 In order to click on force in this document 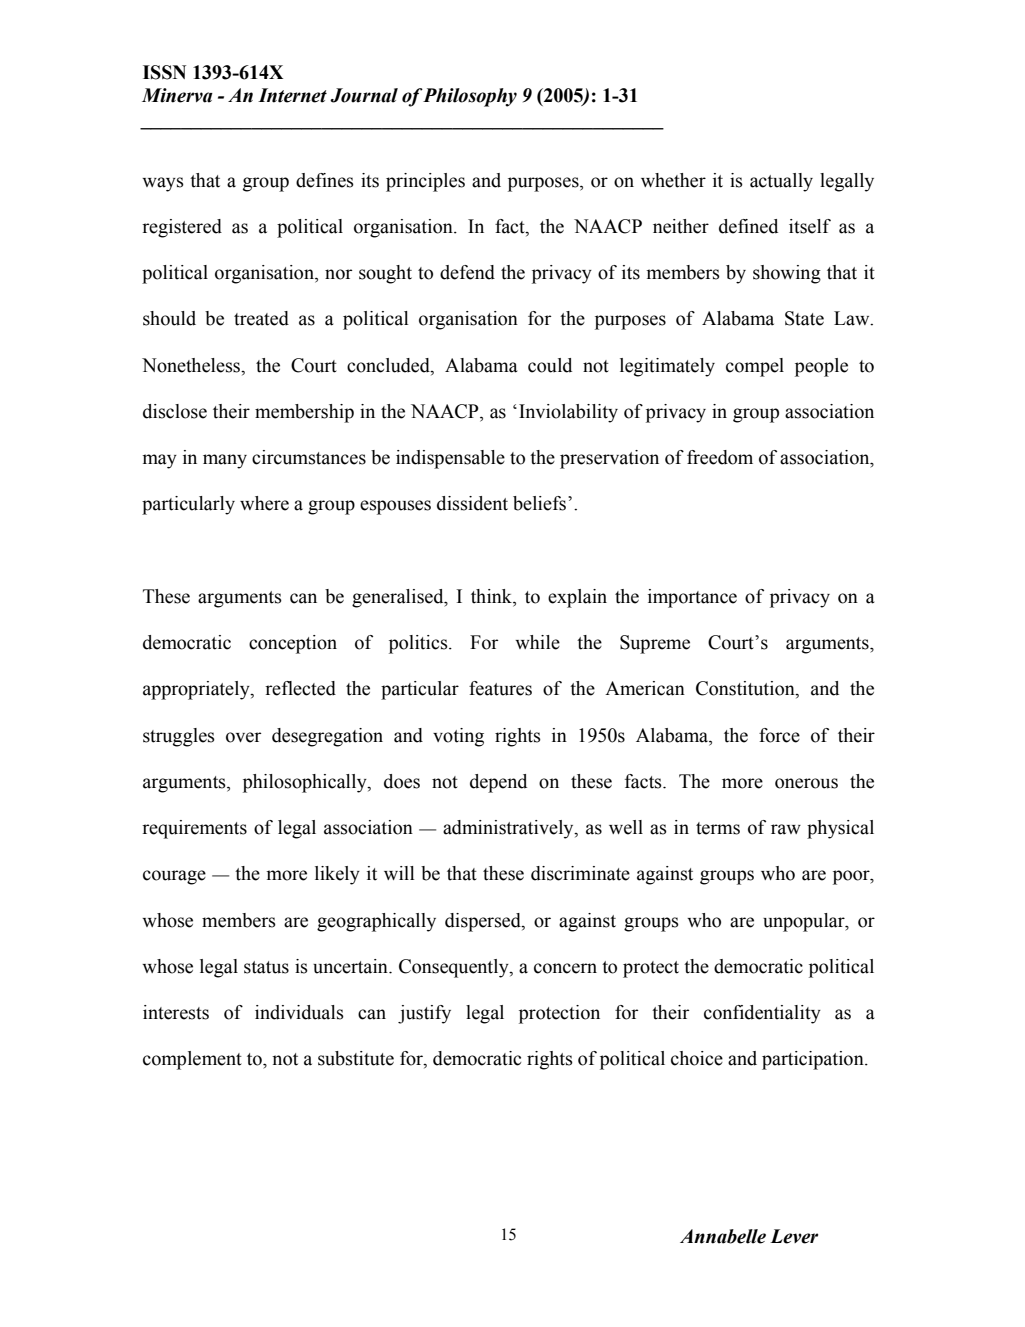, I will do `click(779, 735)`.
